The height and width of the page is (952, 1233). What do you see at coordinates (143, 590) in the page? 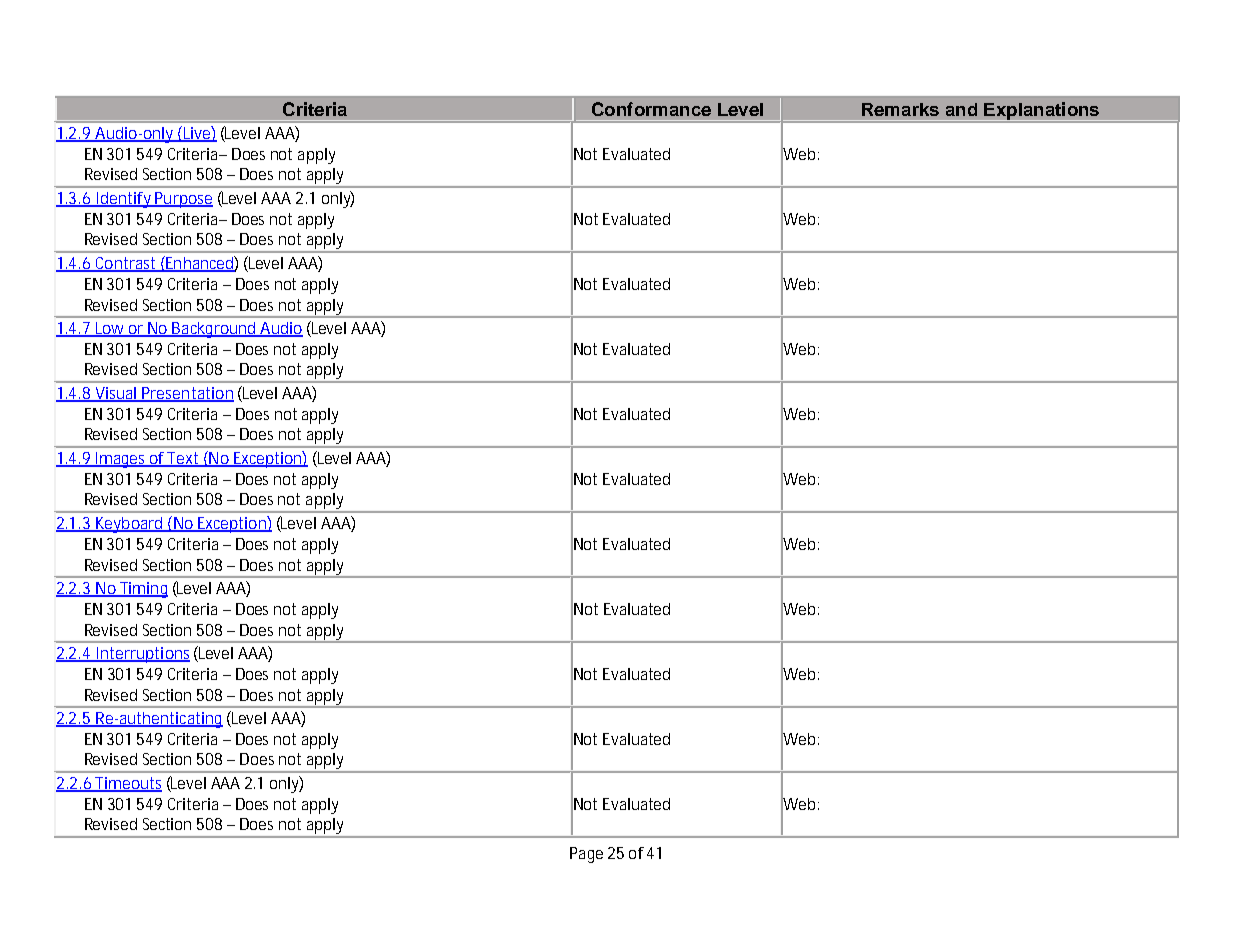
I see `Timing` at bounding box center [143, 590].
